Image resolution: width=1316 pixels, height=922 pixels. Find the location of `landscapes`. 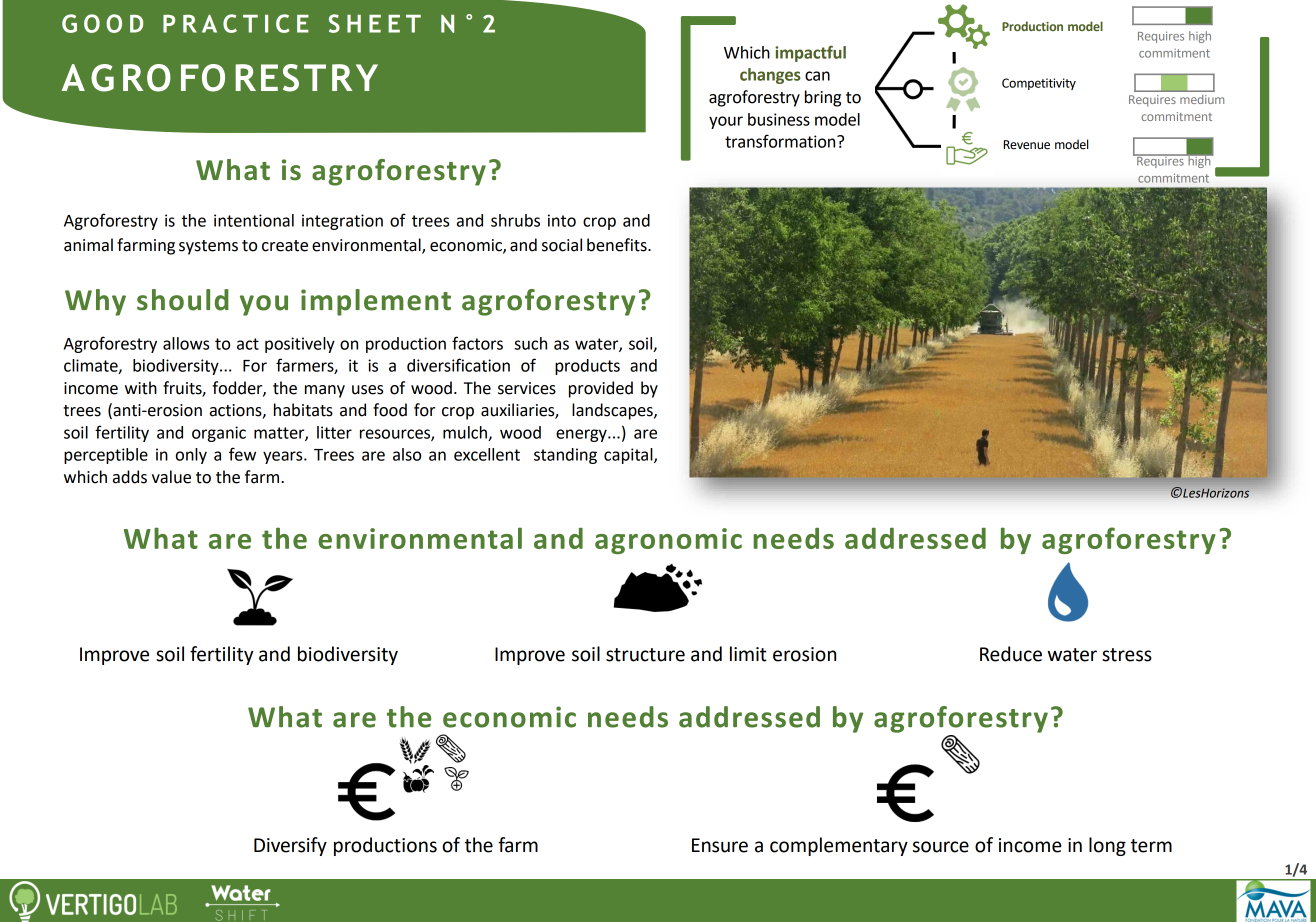

landscapes is located at coordinates (613, 411).
